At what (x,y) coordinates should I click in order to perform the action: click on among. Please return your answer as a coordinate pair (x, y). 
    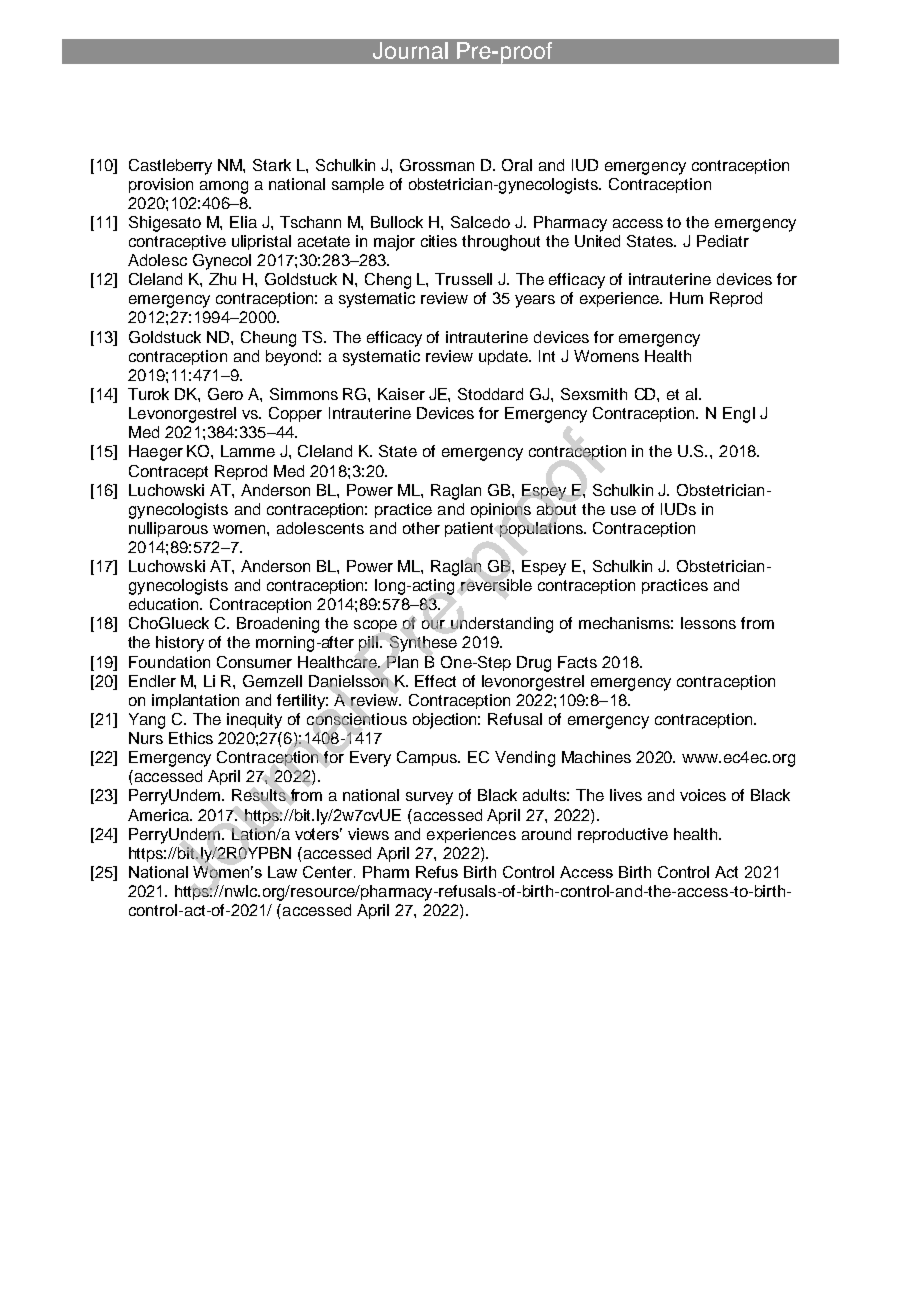
    Looking at the image, I should click on (224, 187).
